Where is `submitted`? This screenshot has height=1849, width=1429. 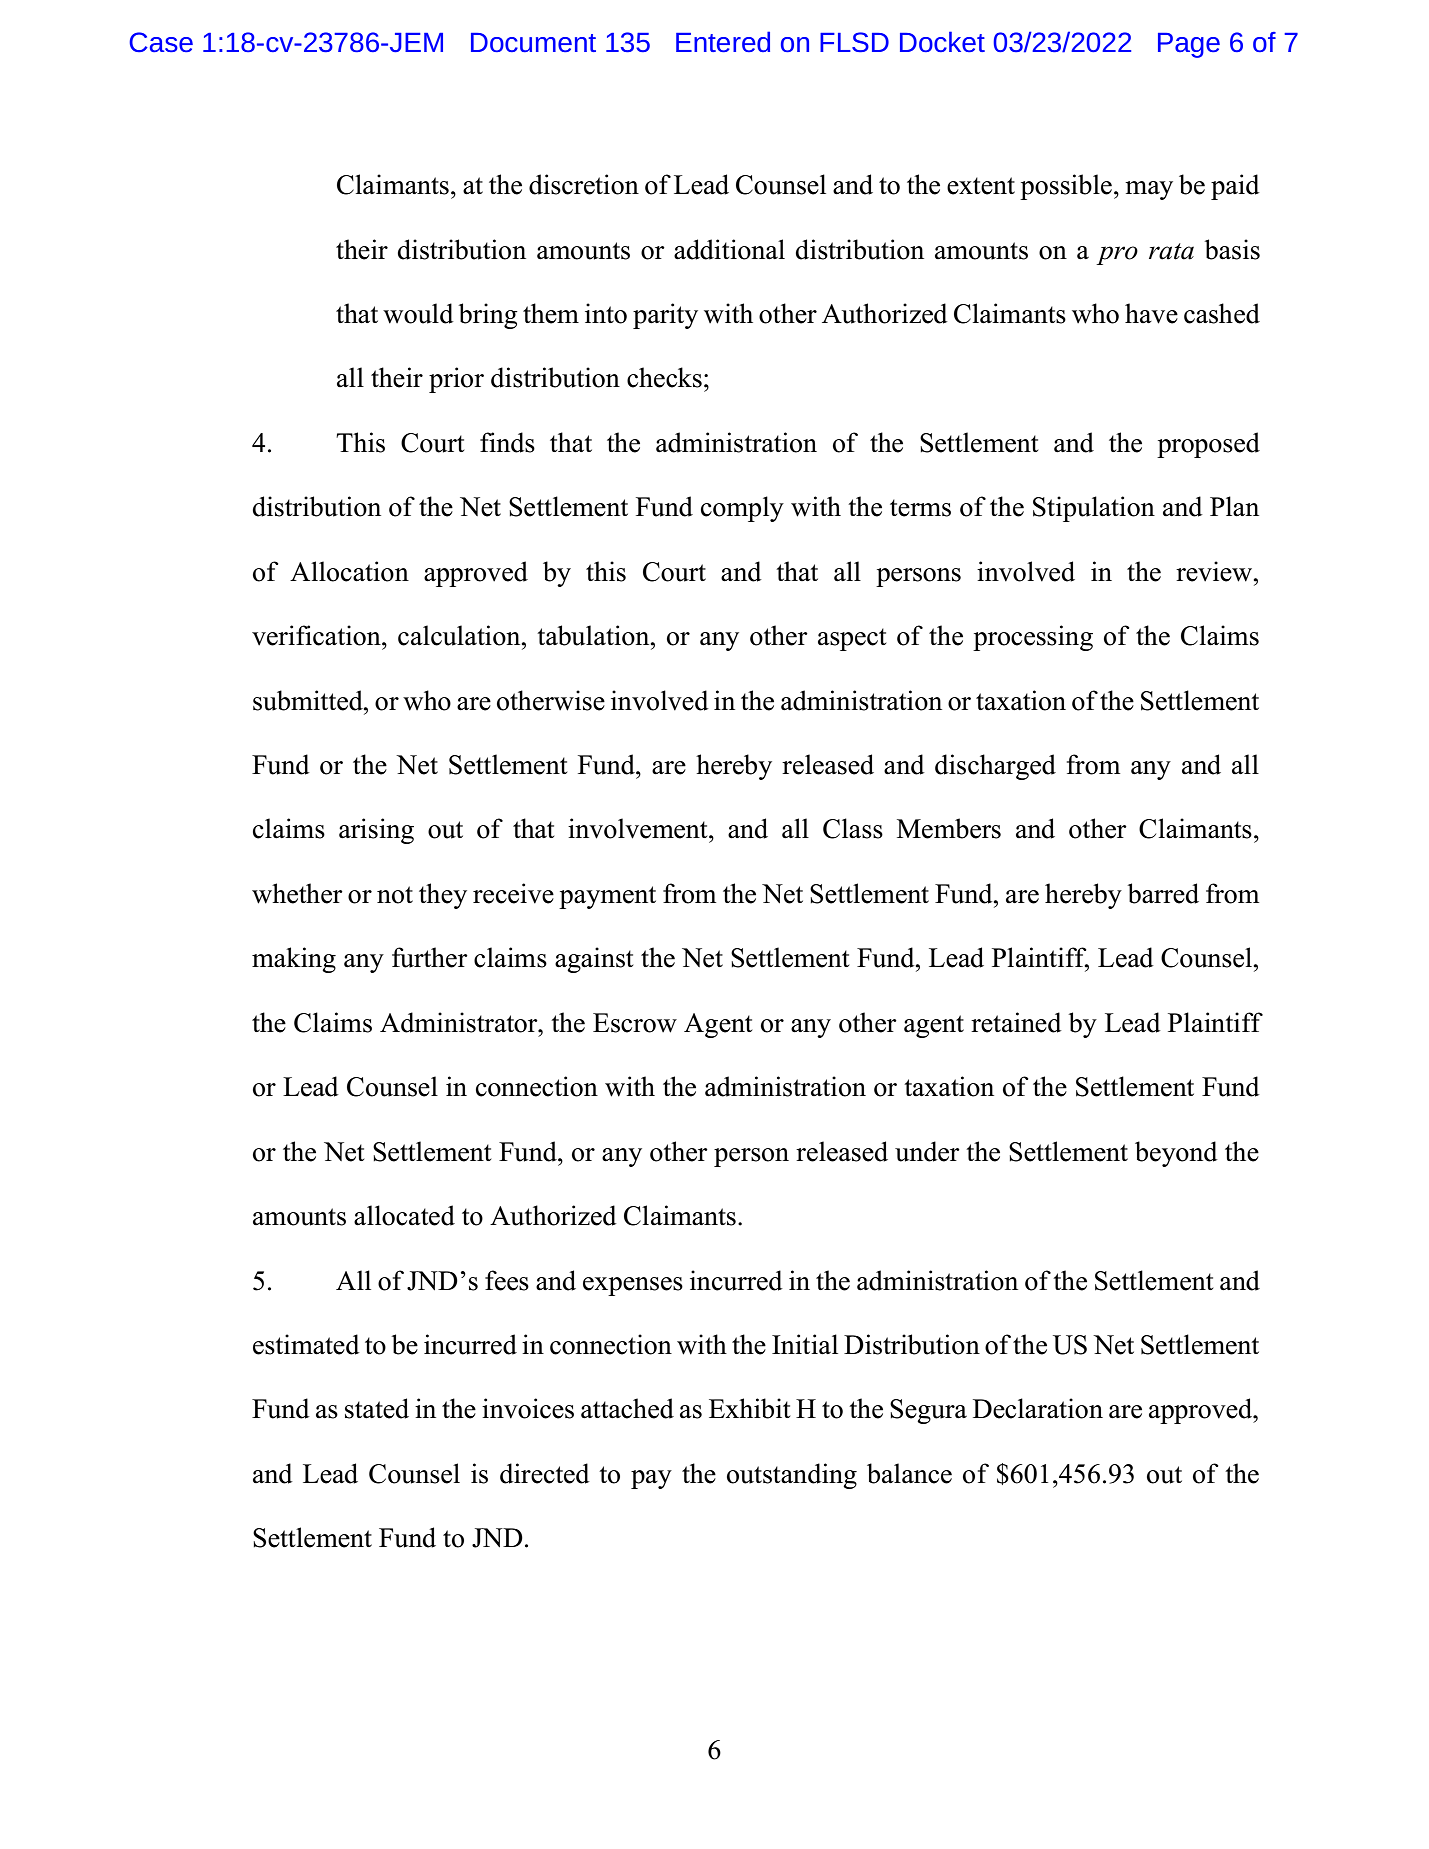 submitted is located at coordinates (309, 700).
